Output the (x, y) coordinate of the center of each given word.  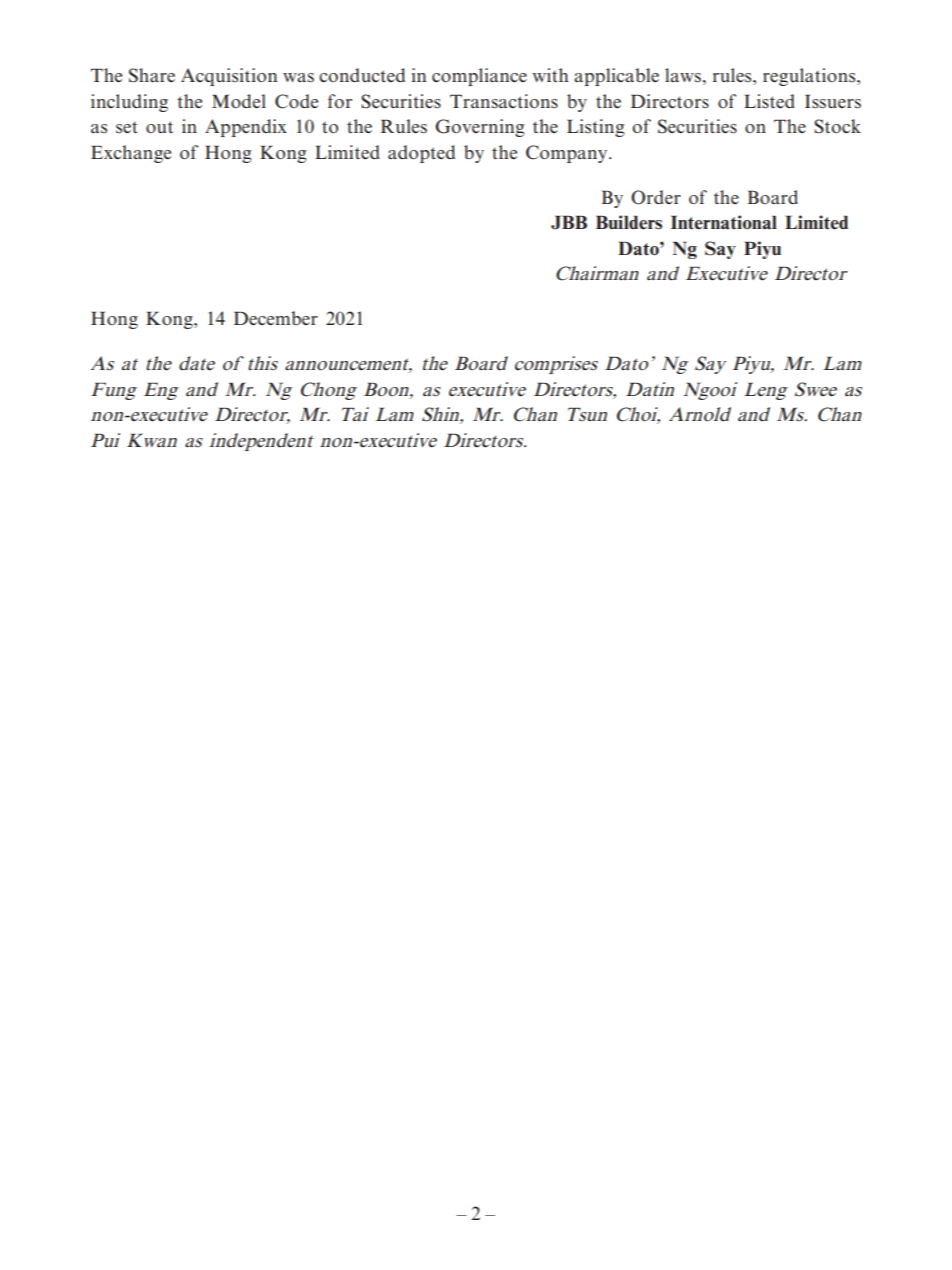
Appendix (246, 128)
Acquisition (229, 77)
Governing (480, 128)
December (276, 318)
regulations (810, 77)
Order (656, 197)
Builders (629, 222)
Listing (596, 128)
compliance (479, 77)
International (724, 222)
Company (568, 154)
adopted (421, 154)
